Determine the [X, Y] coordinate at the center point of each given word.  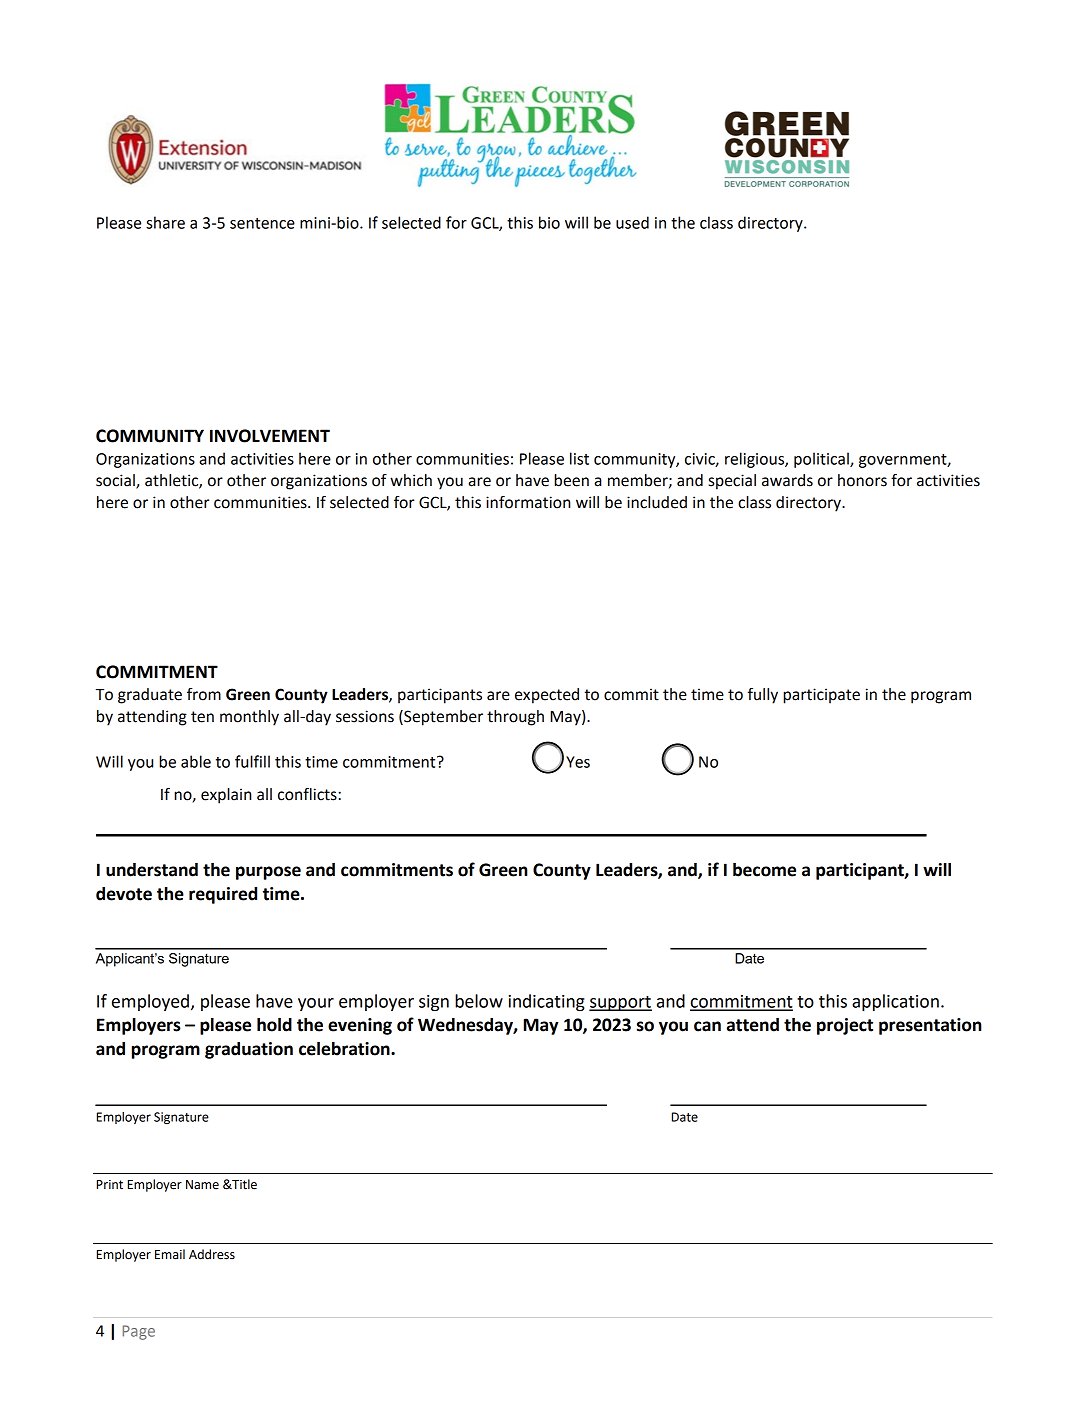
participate [821, 696]
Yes [578, 762]
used [632, 222]
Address [212, 1254]
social [116, 481]
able [196, 761]
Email [170, 1254]
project [845, 1026]
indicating [547, 1002]
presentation [930, 1026]
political [822, 460]
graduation [249, 1050]
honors [862, 480]
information [528, 502]
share [165, 222]
